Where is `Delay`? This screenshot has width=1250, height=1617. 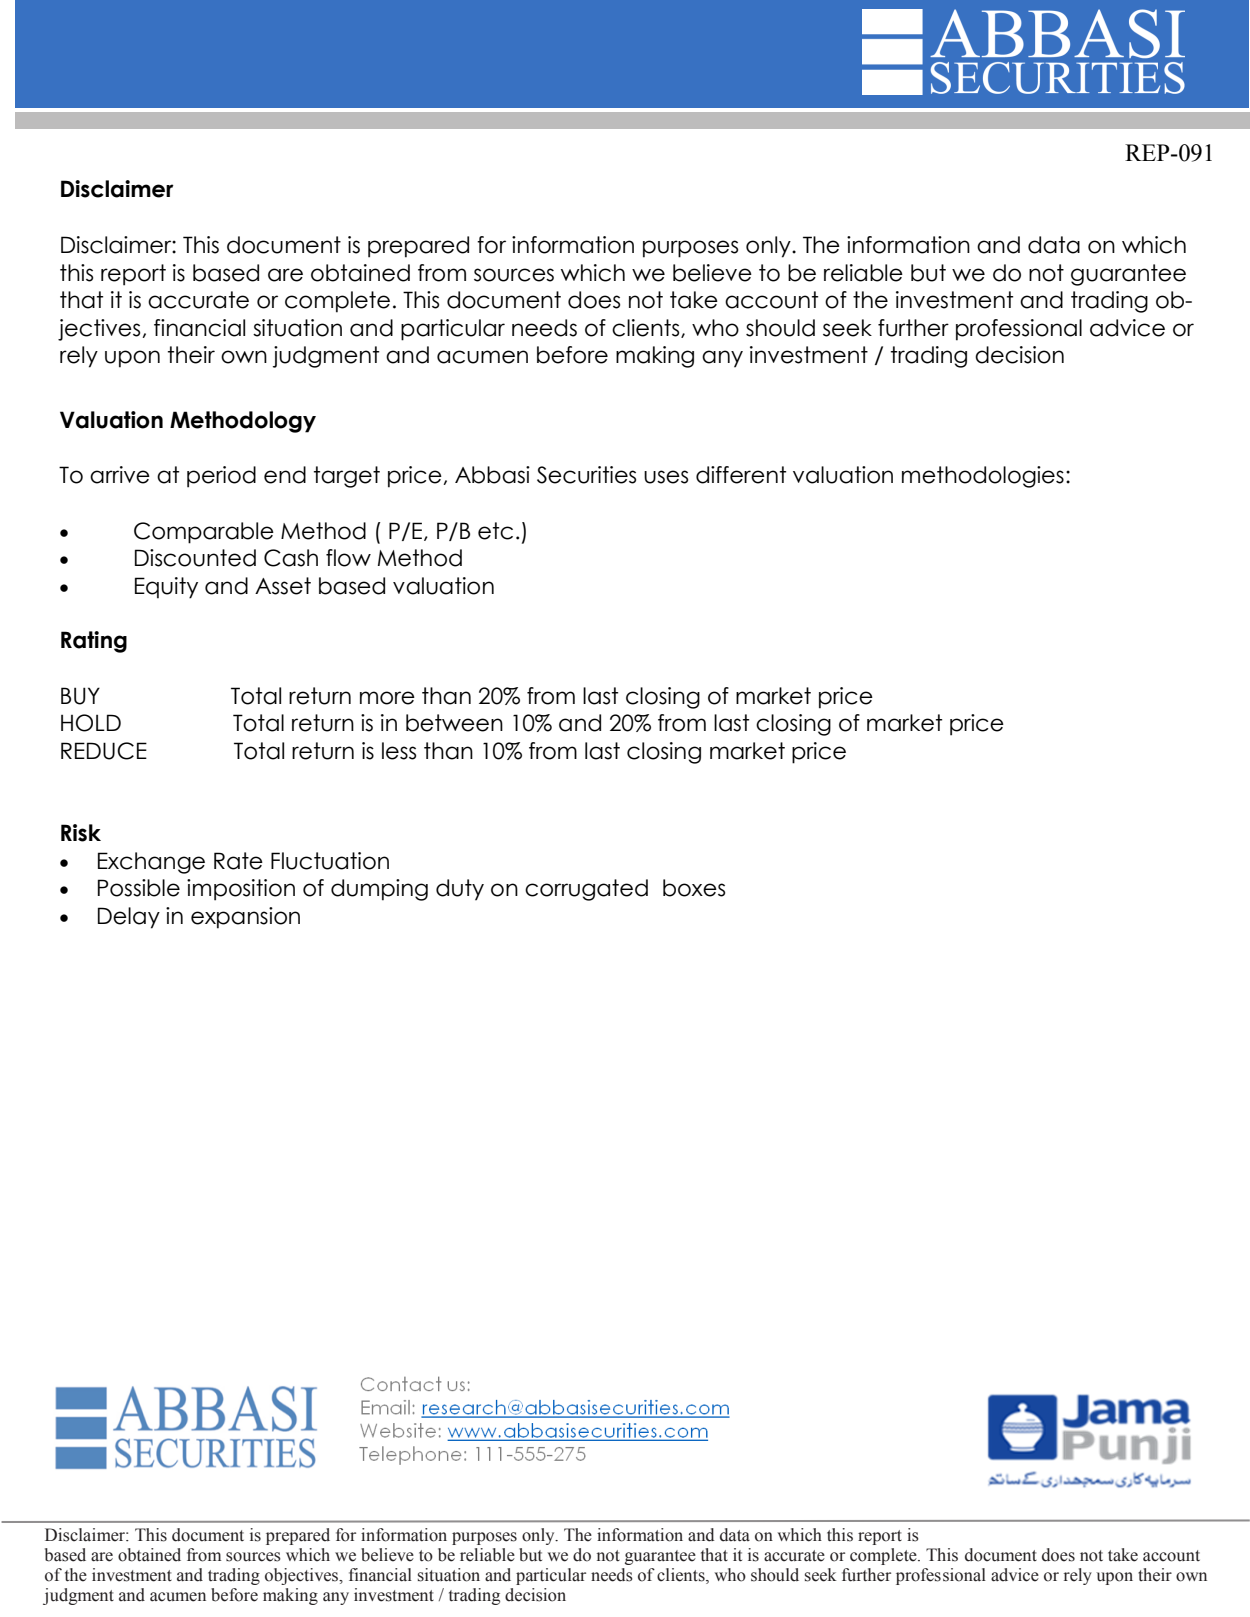 Delay is located at coordinates (129, 918).
